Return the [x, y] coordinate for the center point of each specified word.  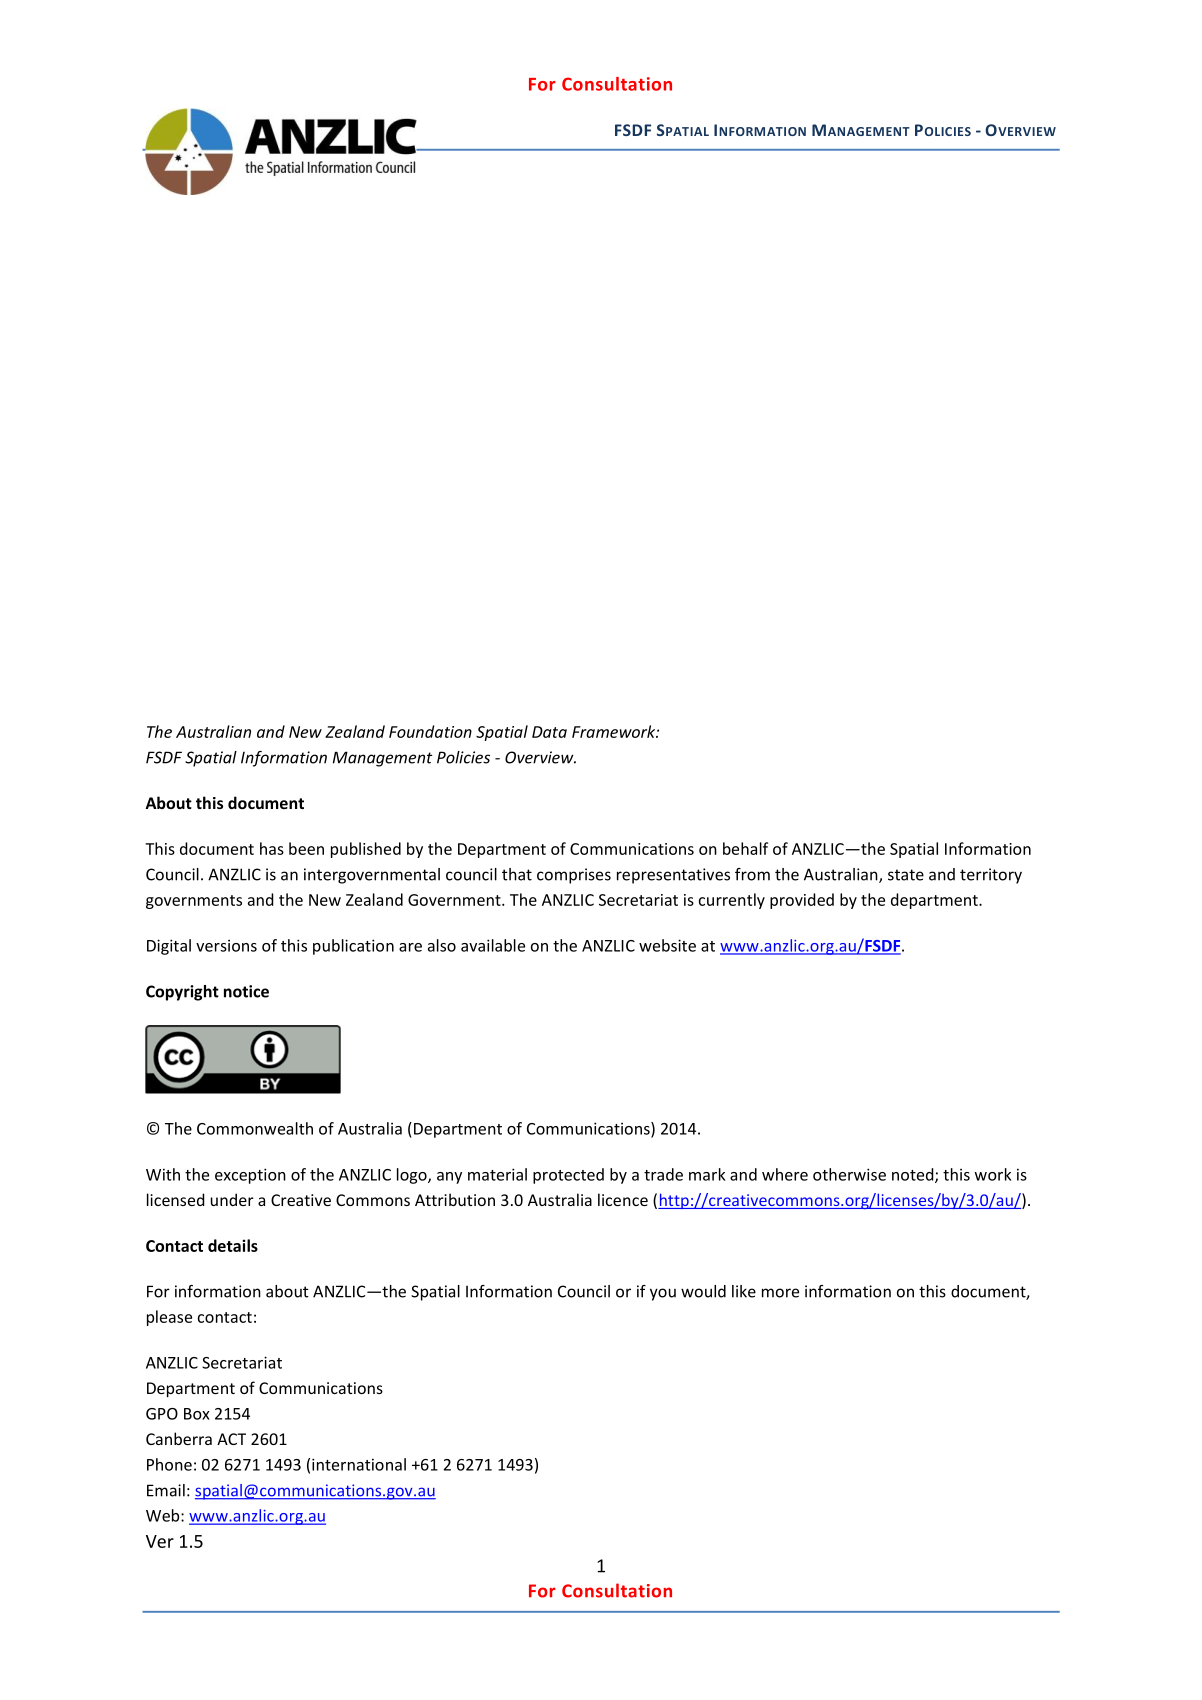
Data [549, 732]
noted [914, 1175]
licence [623, 1199]
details [233, 1245]
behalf [745, 848]
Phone [169, 1464]
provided [802, 901]
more [780, 1293]
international [359, 1464]
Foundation [430, 731]
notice [246, 991]
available [493, 945]
